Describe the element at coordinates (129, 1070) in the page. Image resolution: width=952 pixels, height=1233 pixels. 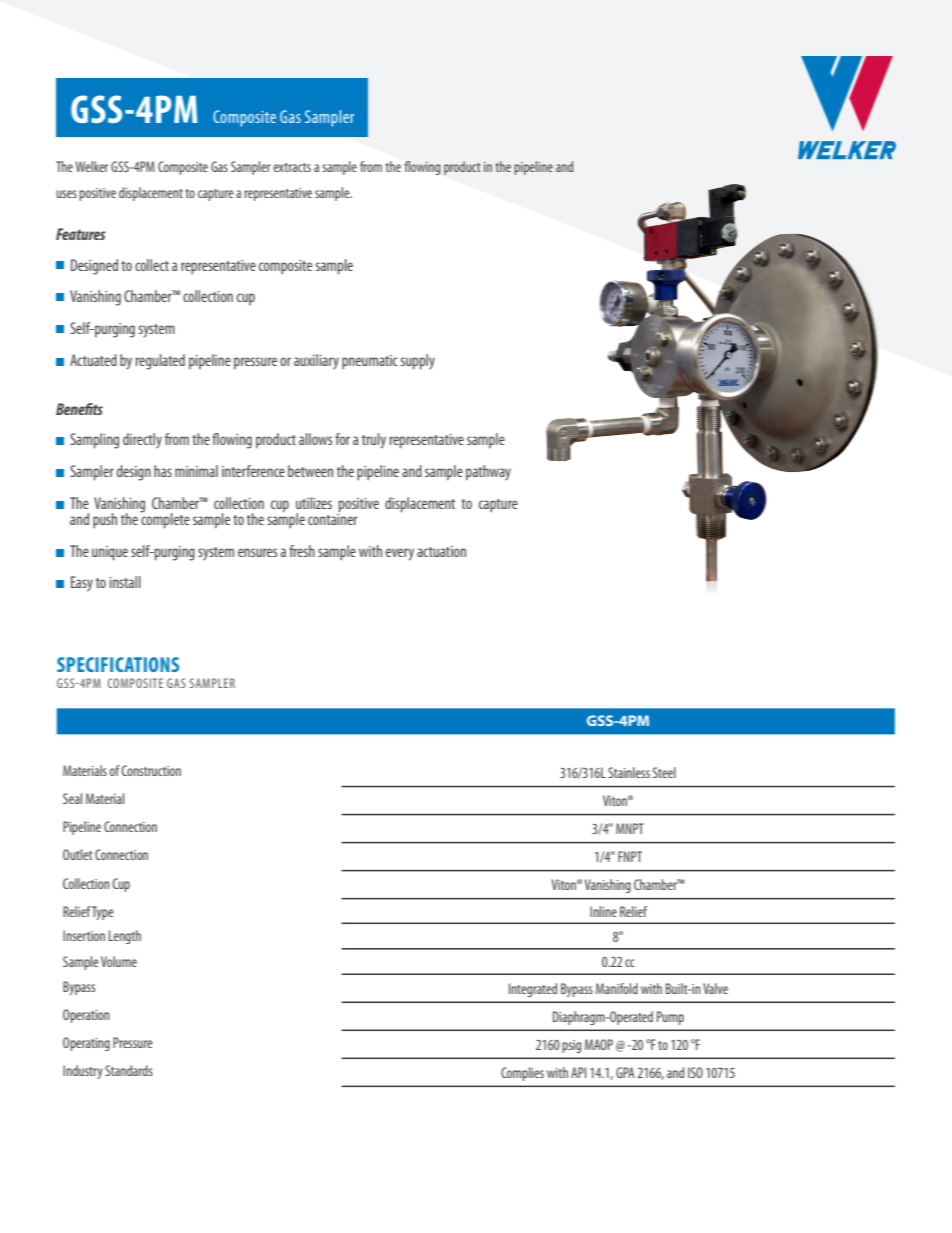
I see `Standards` at that location.
